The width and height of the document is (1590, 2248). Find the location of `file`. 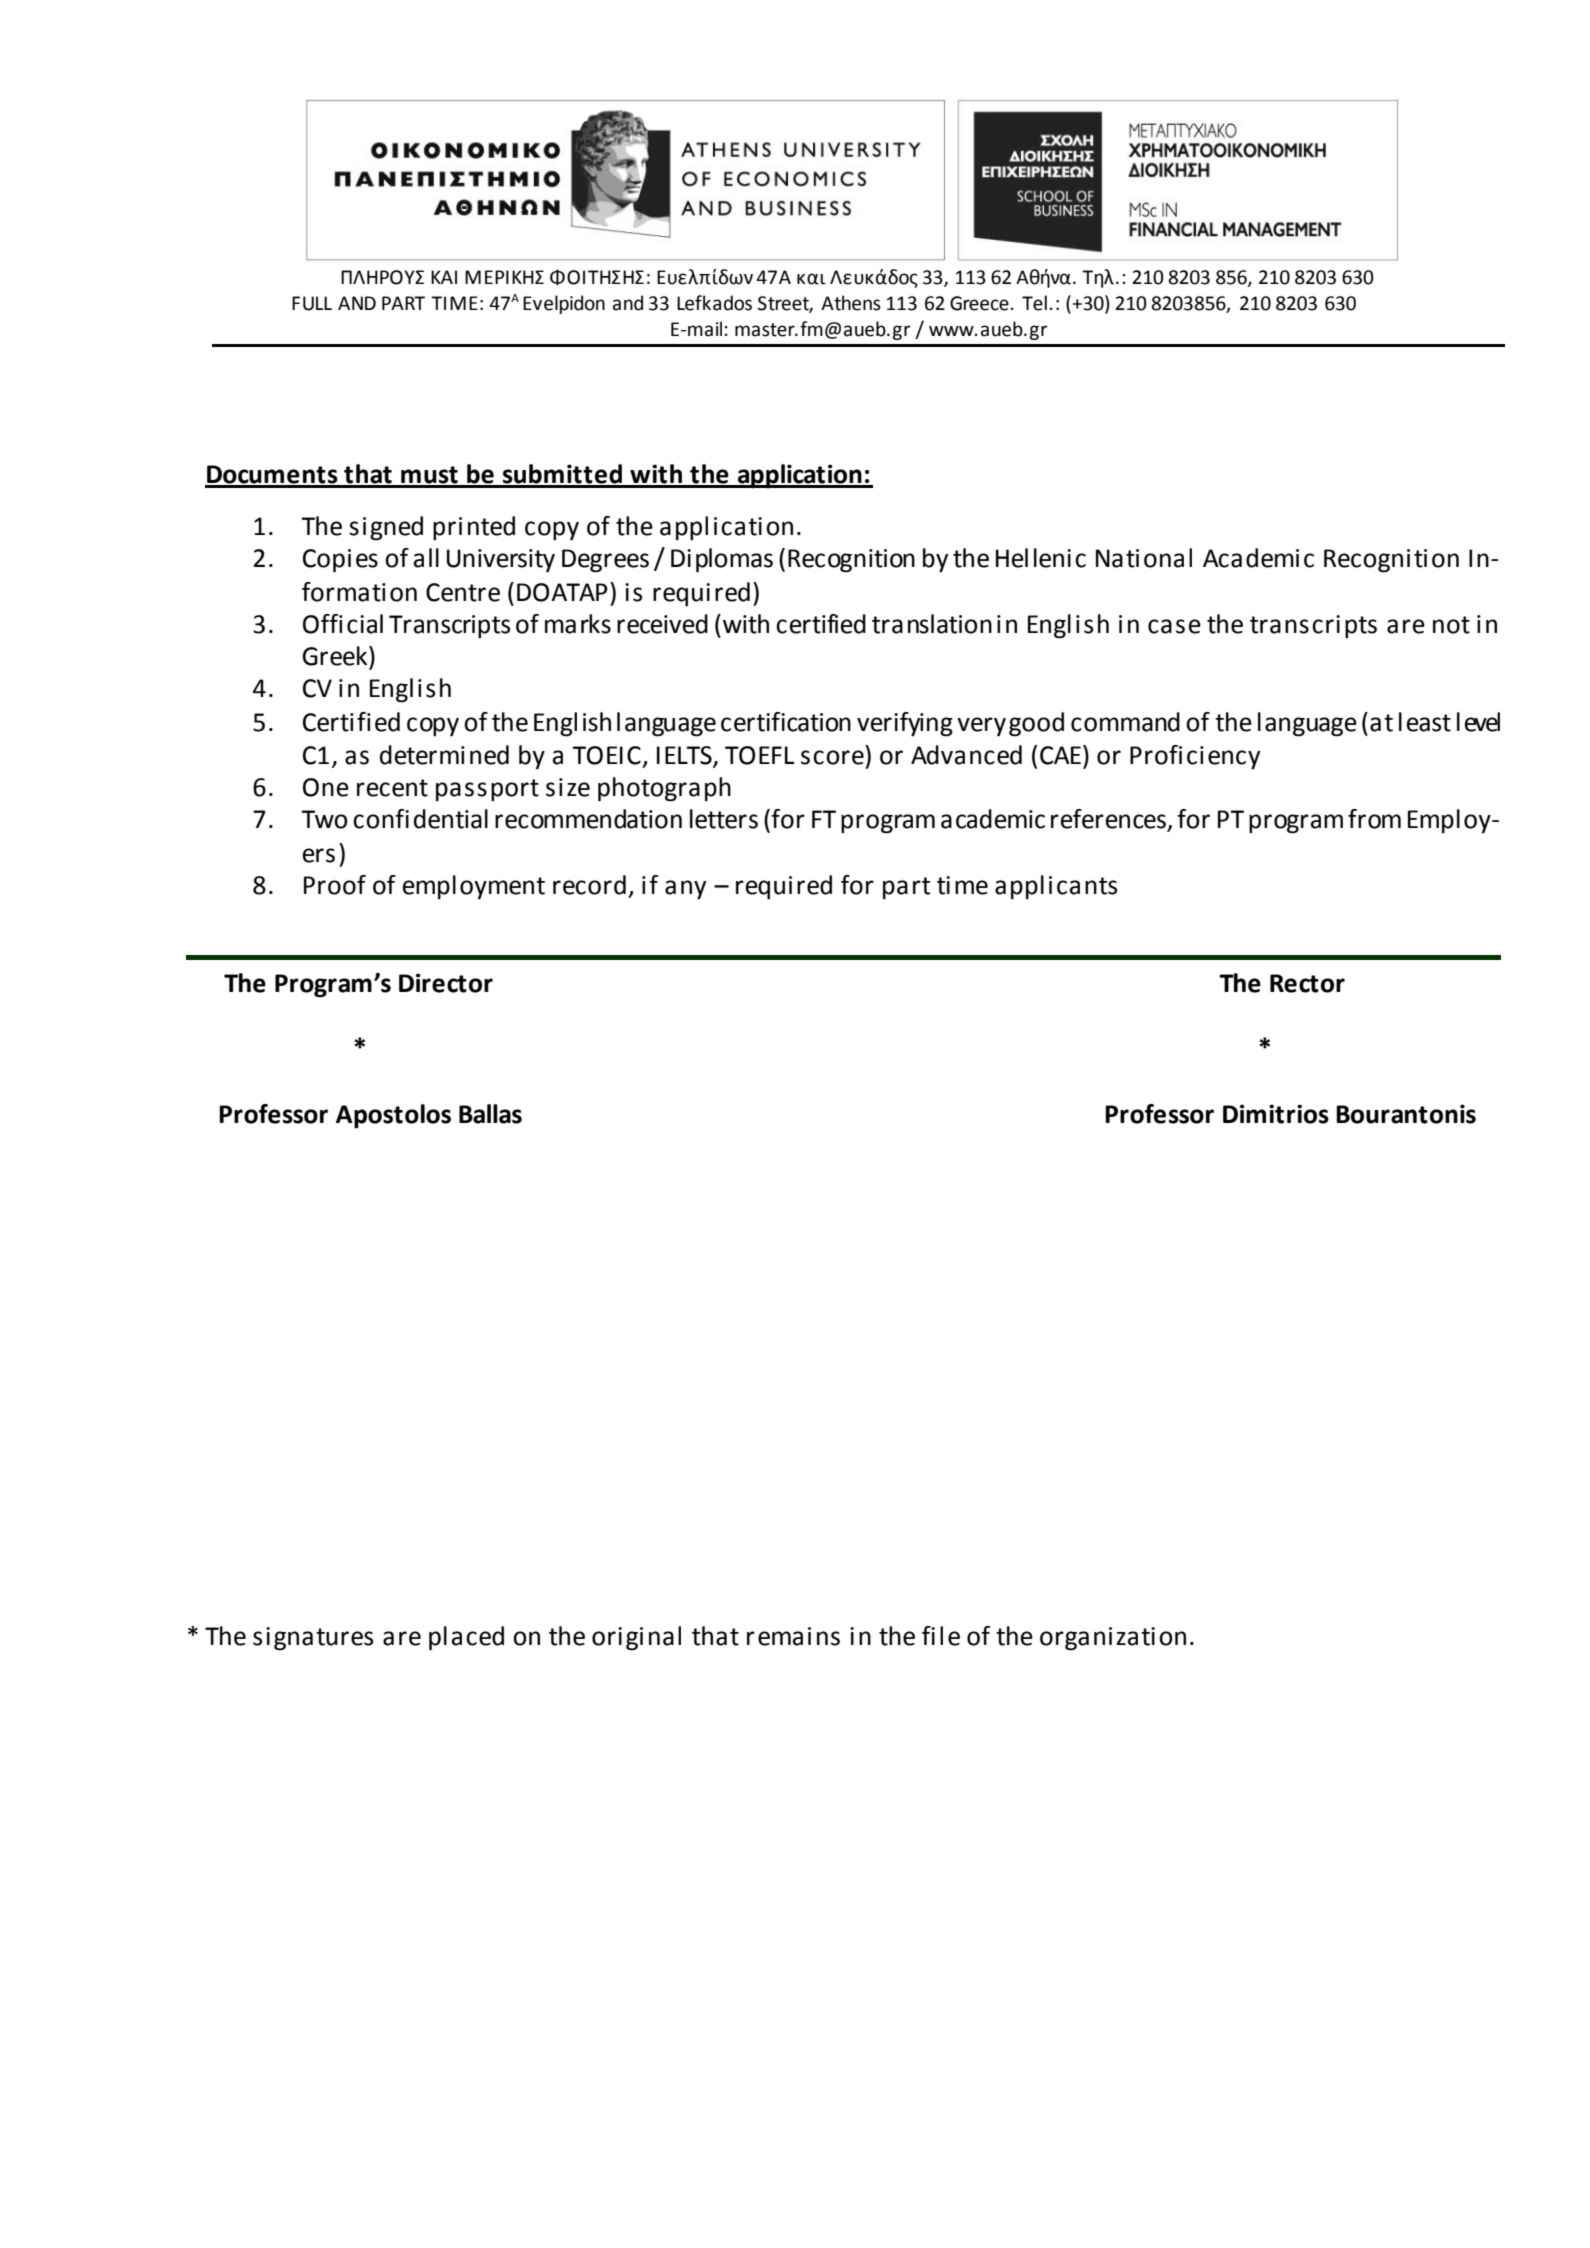

file is located at coordinates (941, 1636).
